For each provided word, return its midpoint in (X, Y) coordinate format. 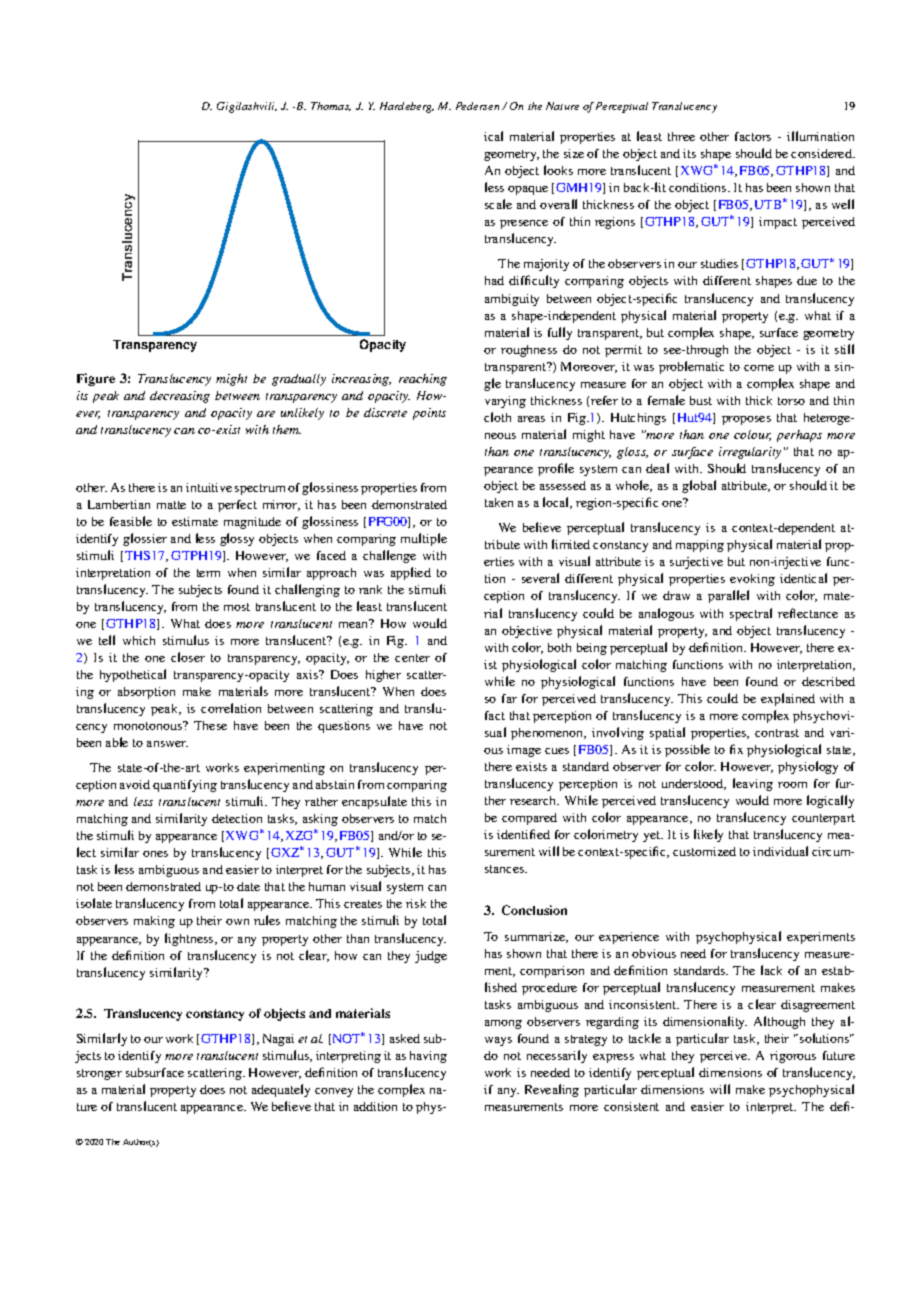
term (208, 573)
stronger (99, 1074)
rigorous (793, 1057)
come (759, 368)
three (681, 136)
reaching (423, 380)
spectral (751, 614)
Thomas (331, 106)
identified (523, 834)
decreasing (180, 397)
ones (155, 854)
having (428, 1057)
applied (411, 573)
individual (780, 851)
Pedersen (477, 106)
